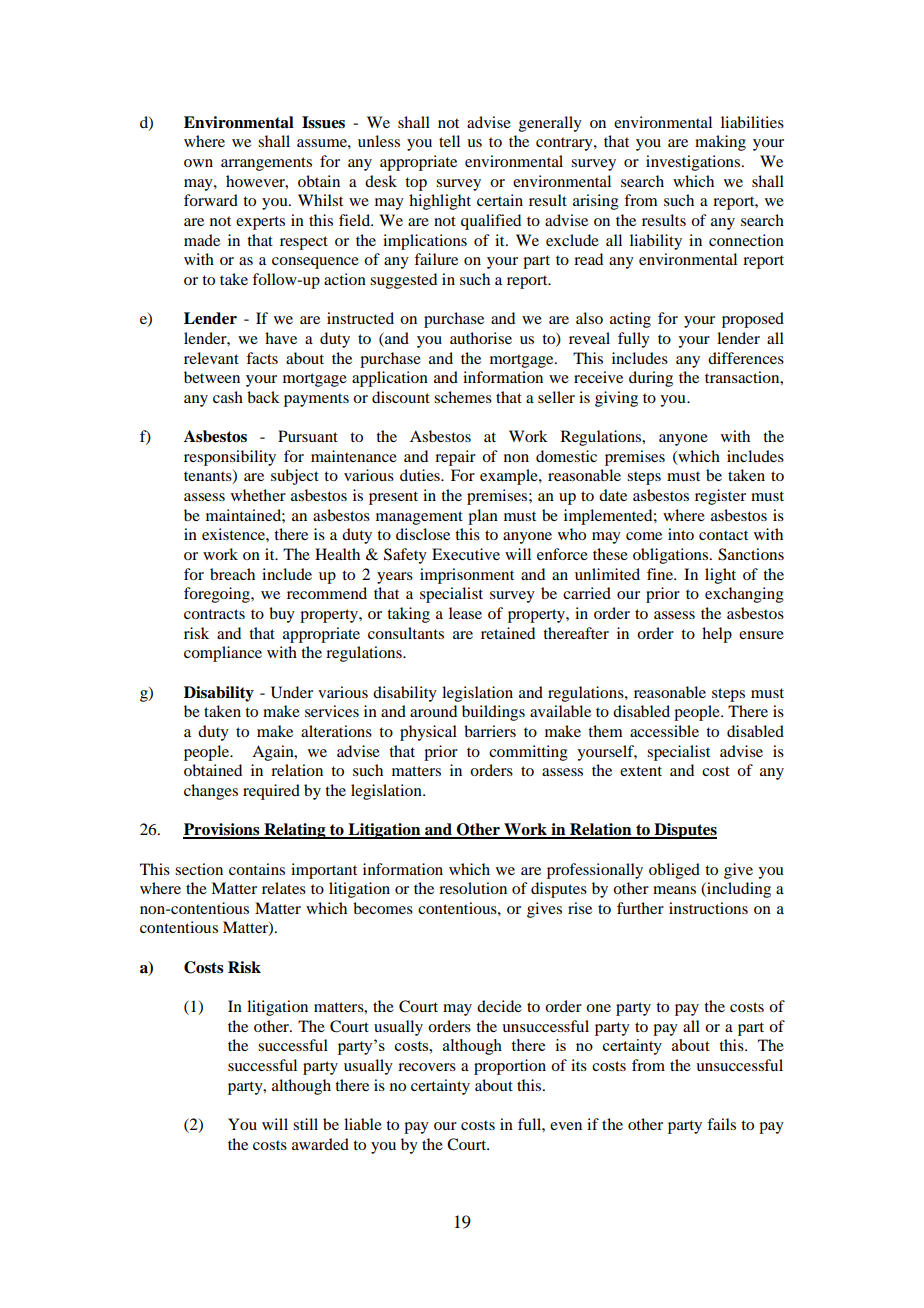 This page has height=1308, width=924. I want to click on tell, so click(449, 141).
